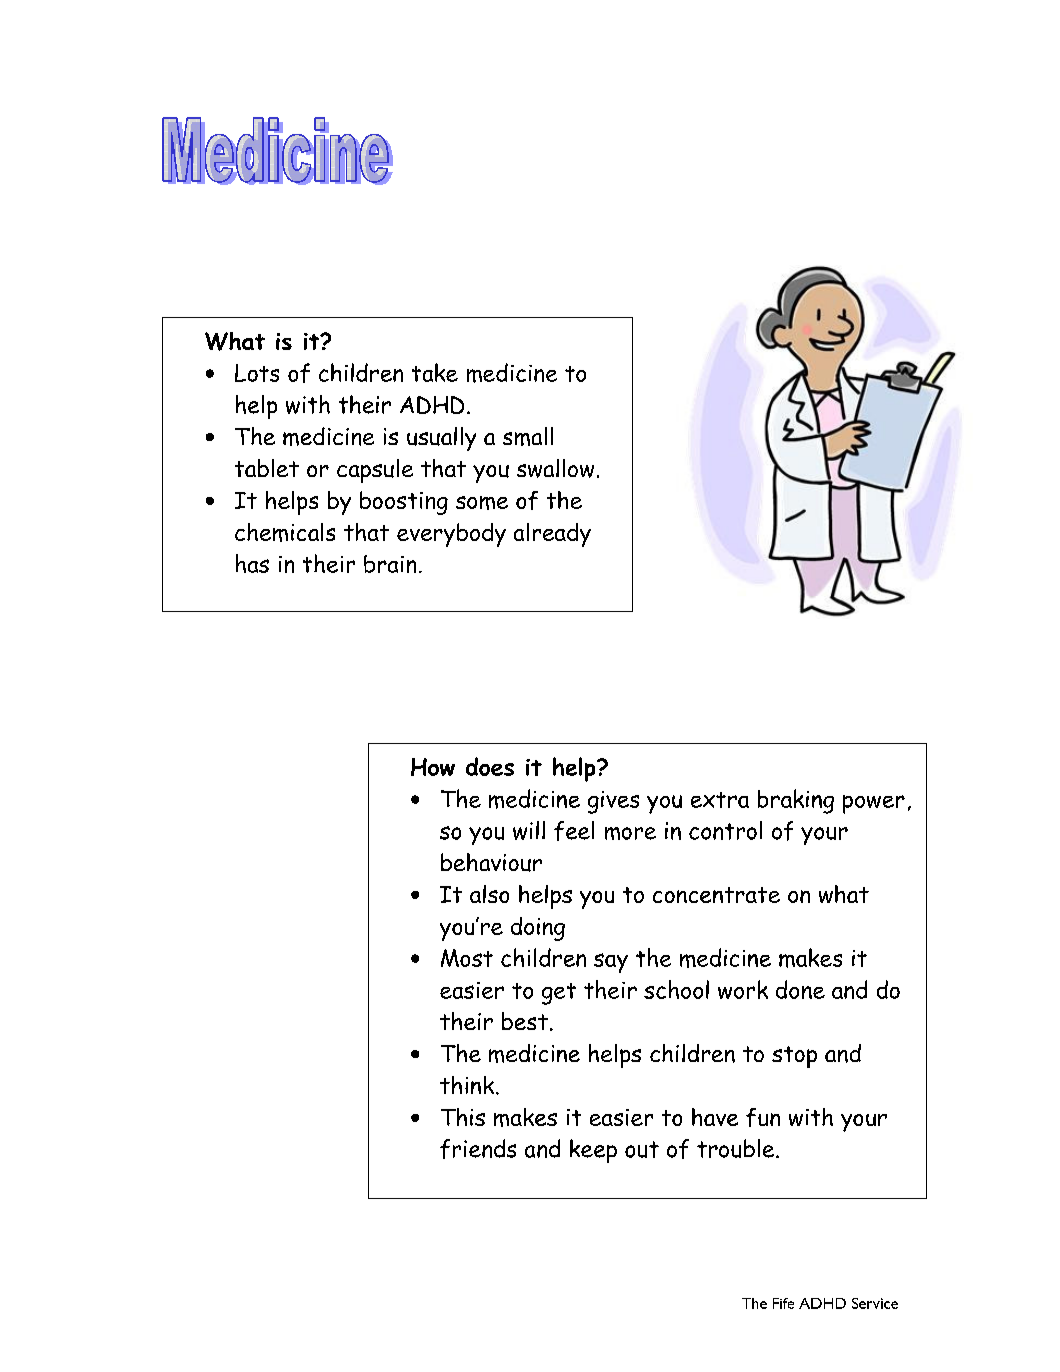  Describe the element at coordinates (528, 436) in the page. I see `small` at that location.
